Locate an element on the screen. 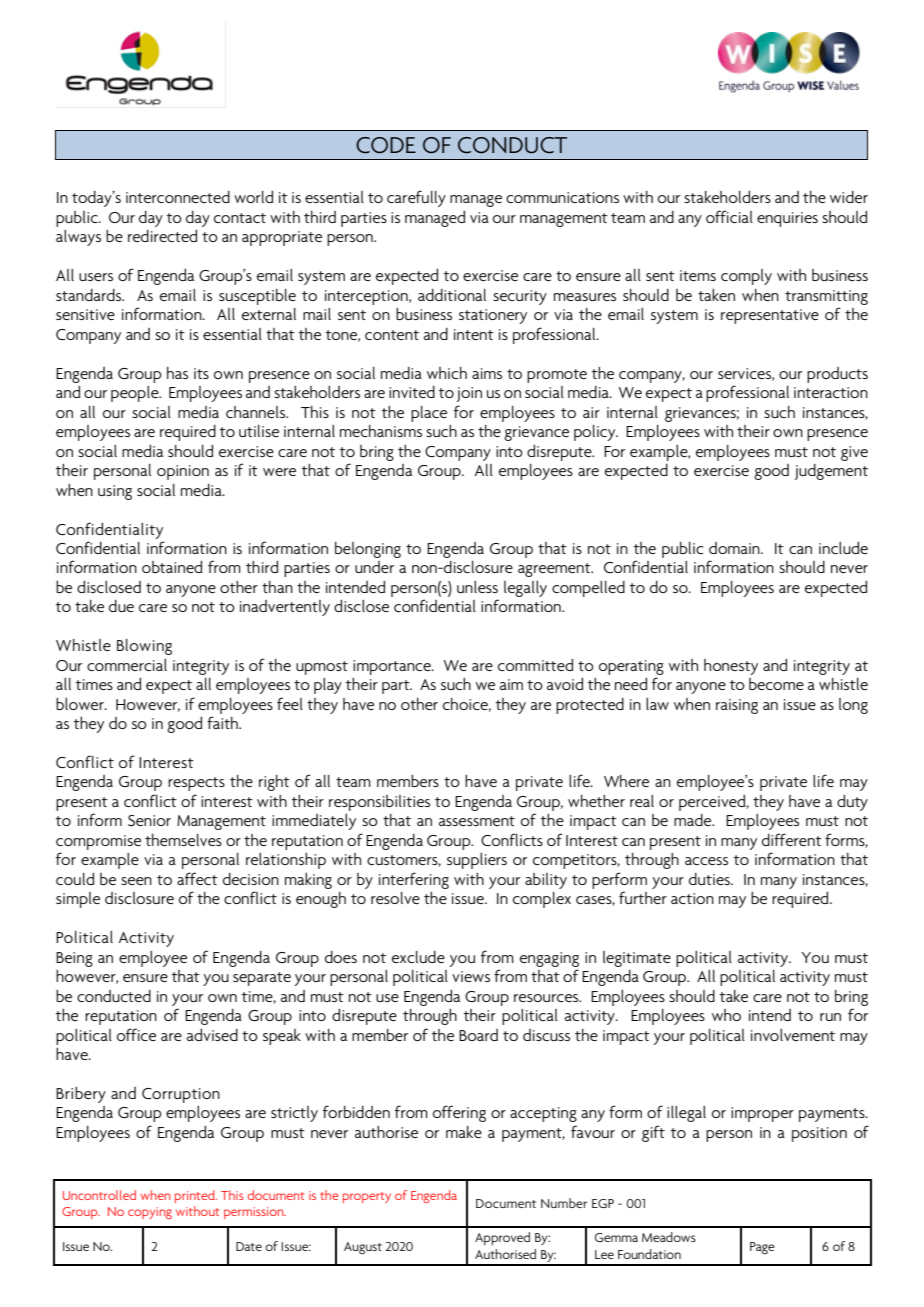  obtained is located at coordinates (172, 567).
